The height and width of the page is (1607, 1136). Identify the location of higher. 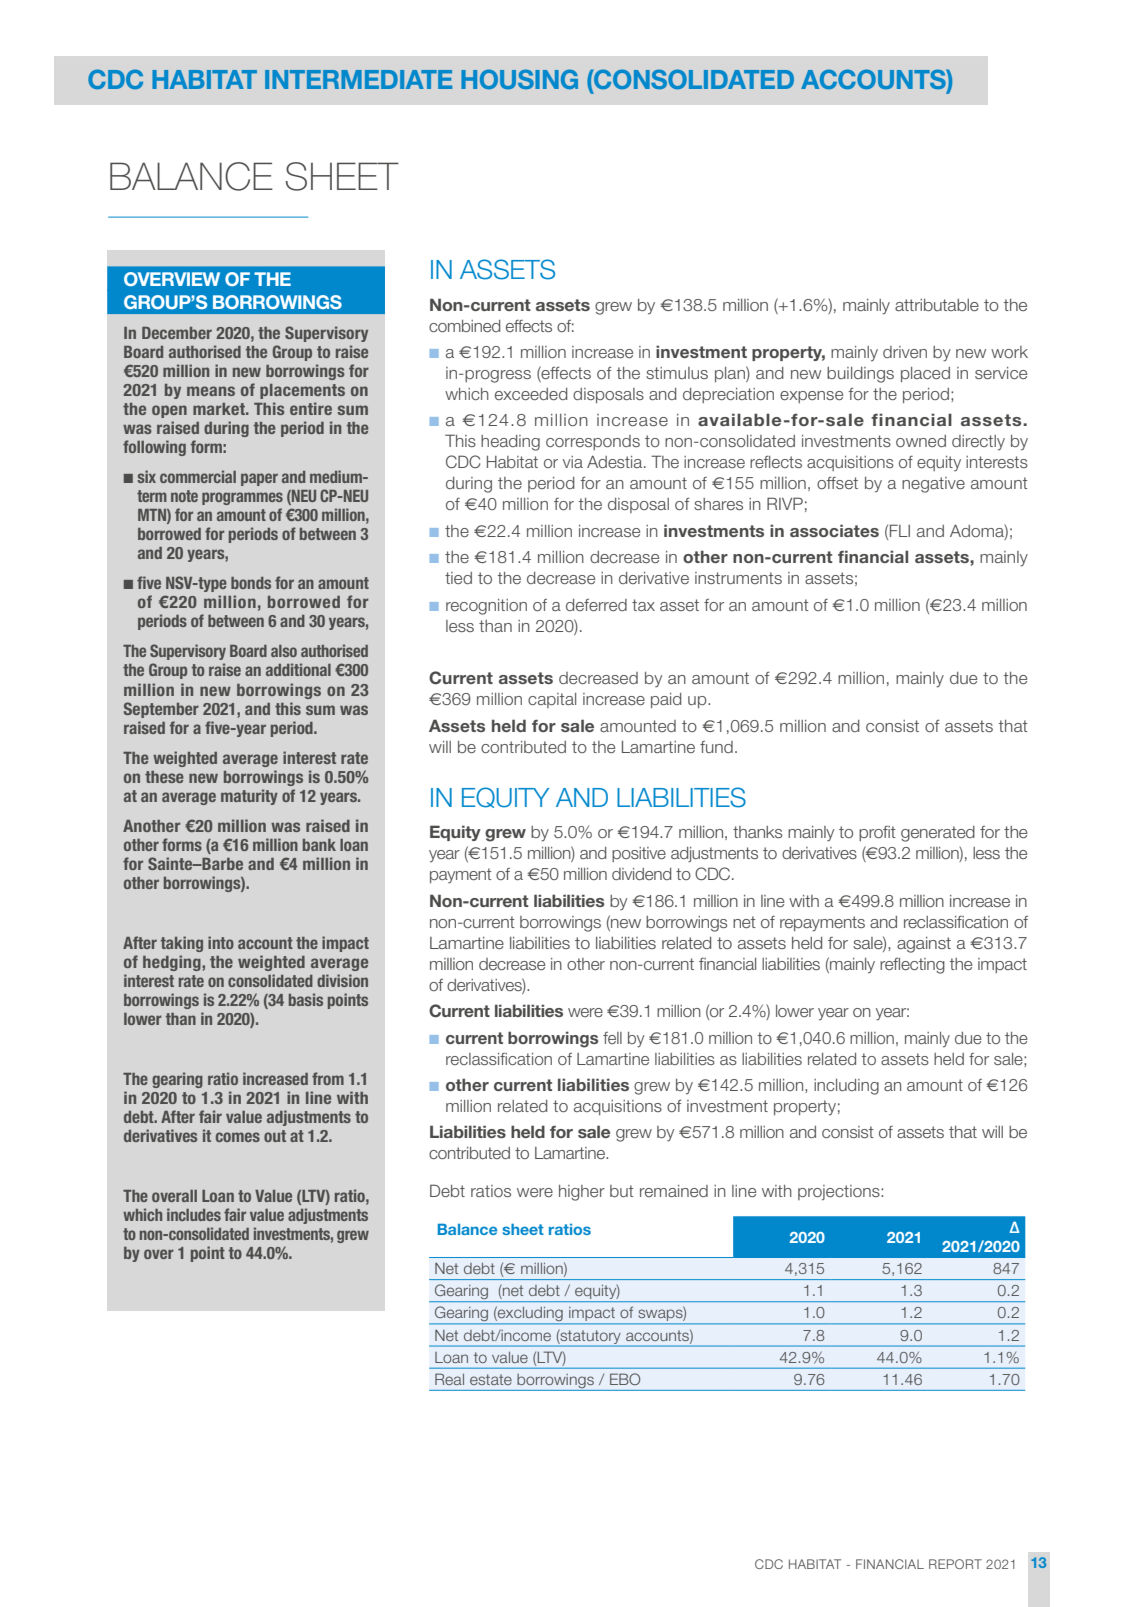
(582, 1193).
